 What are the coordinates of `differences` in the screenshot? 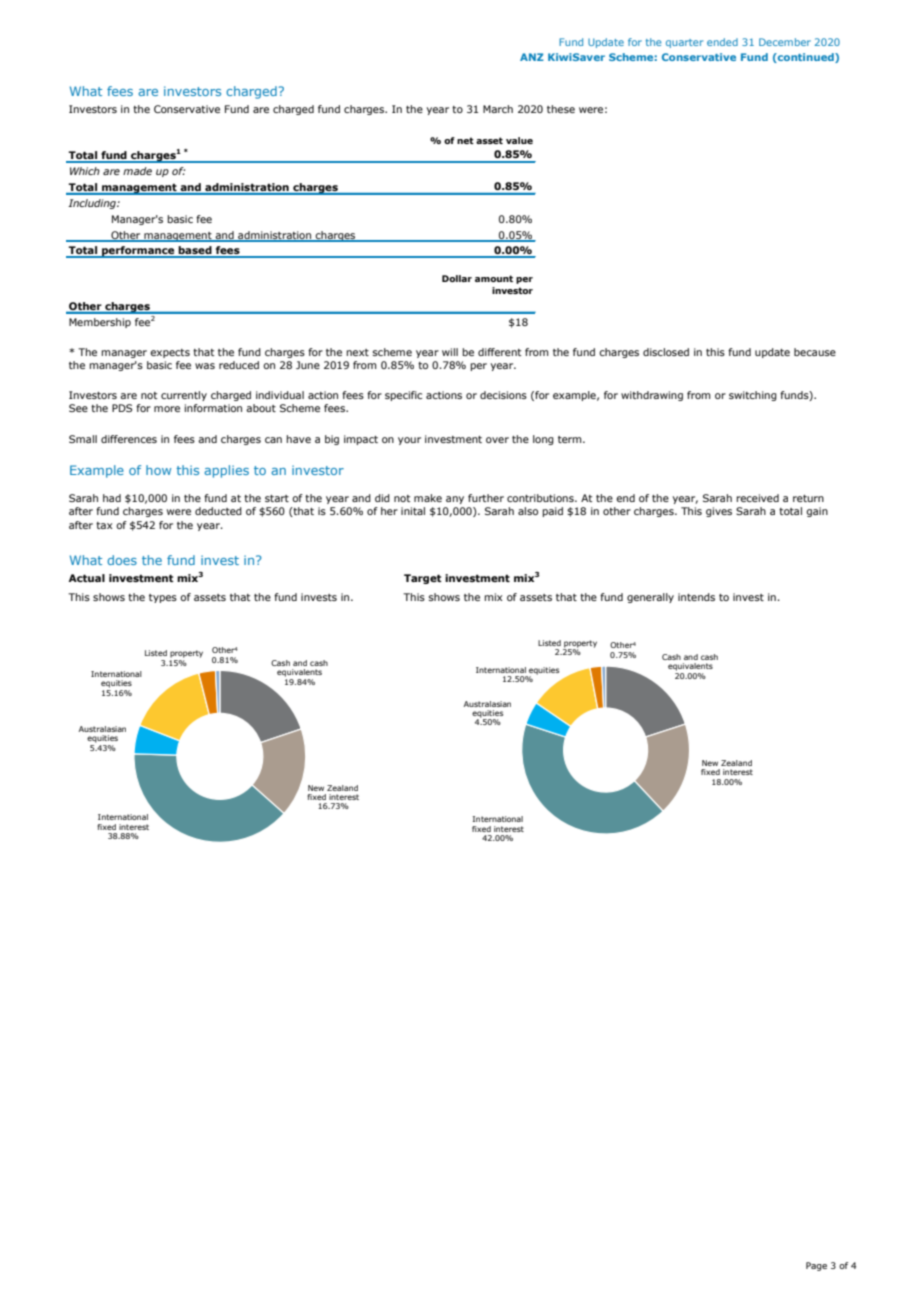 It's located at (129, 439).
